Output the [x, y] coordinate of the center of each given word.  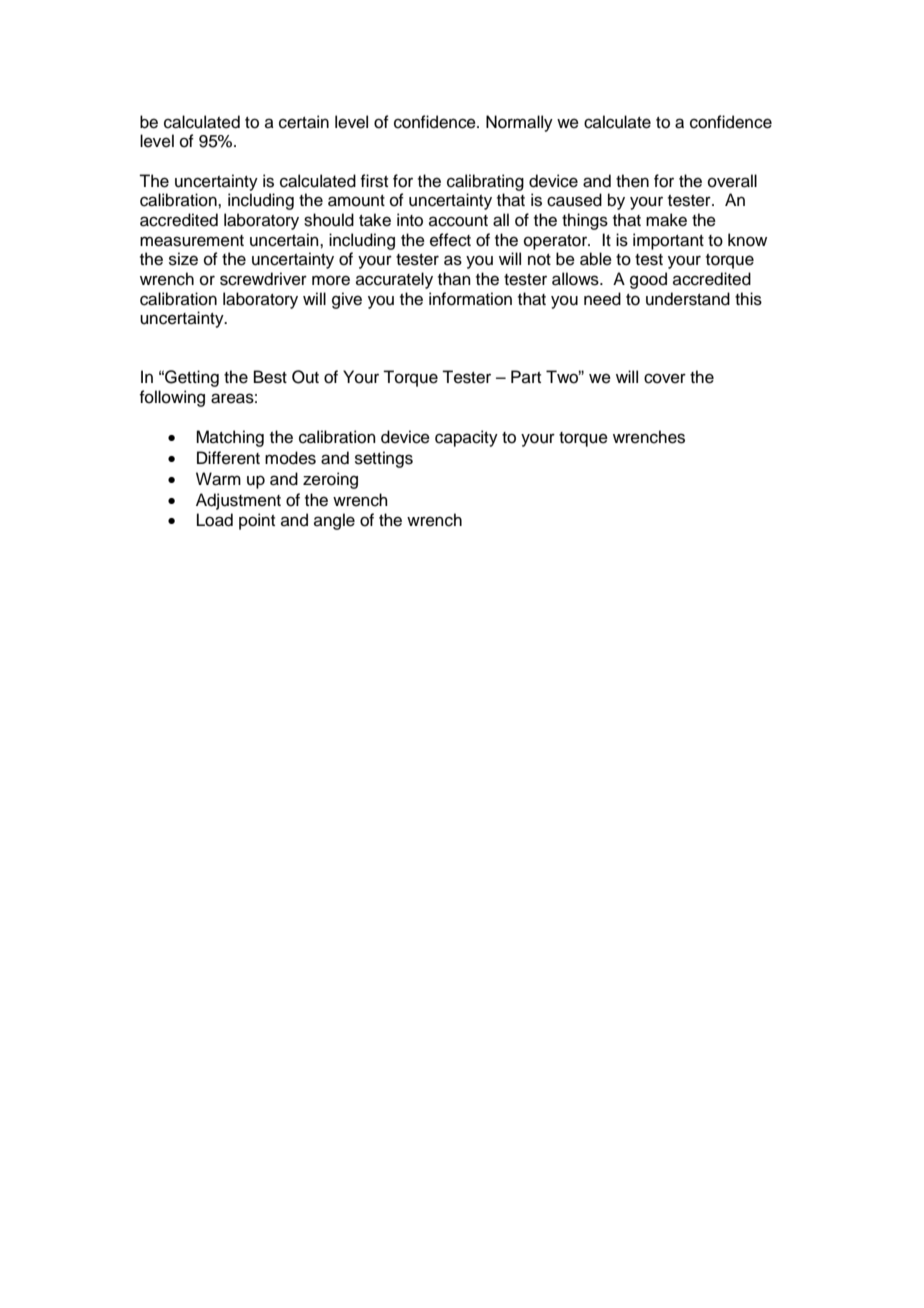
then [632, 181]
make [666, 220]
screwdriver [263, 279]
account [458, 221]
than [454, 279]
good [648, 280]
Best [270, 377]
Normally [519, 123]
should [329, 220]
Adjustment [238, 501]
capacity [466, 438]
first [374, 181]
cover [665, 378]
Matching [230, 438]
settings [384, 459]
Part [526, 376]
